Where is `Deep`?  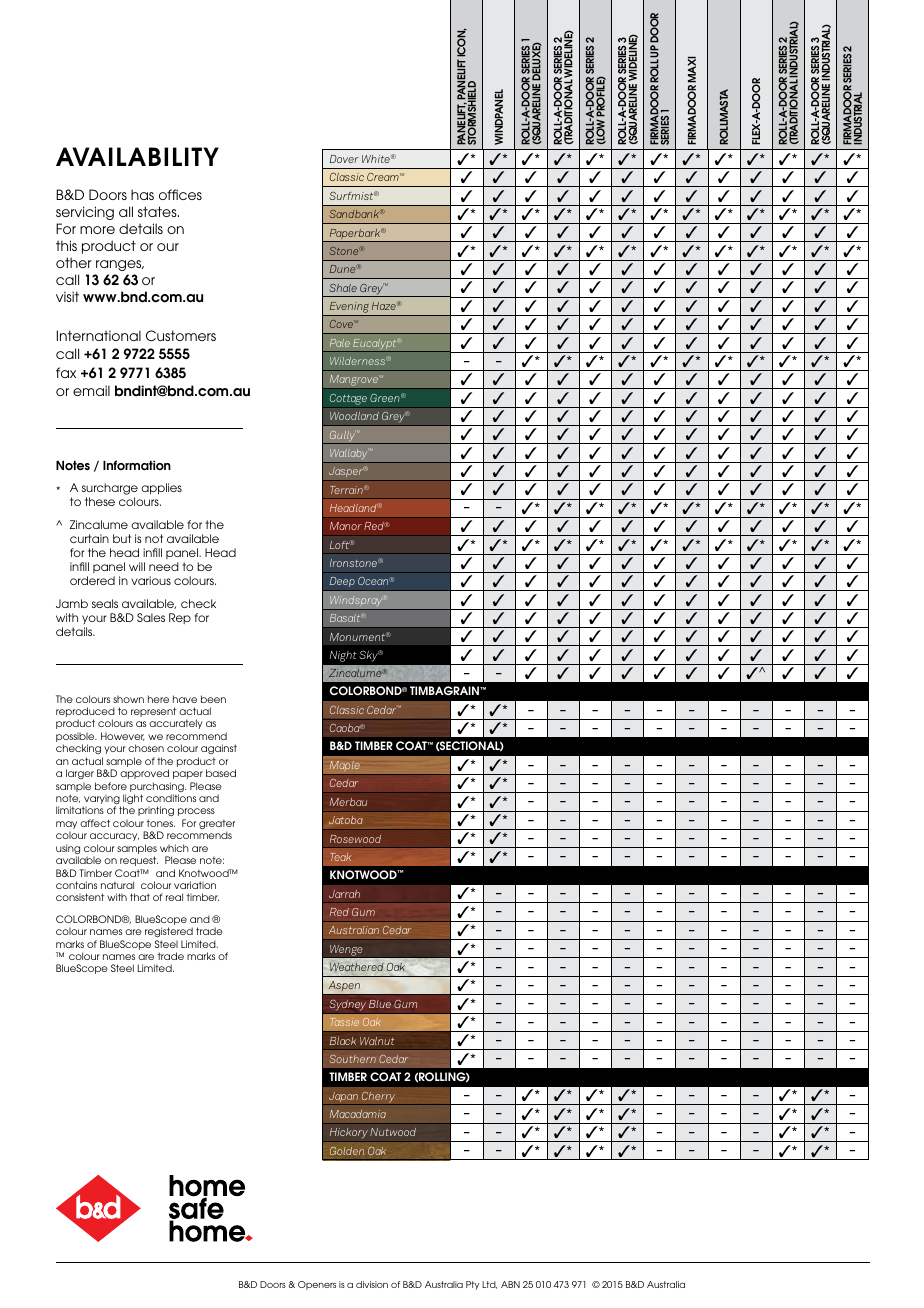
Deep is located at coordinates (342, 584).
